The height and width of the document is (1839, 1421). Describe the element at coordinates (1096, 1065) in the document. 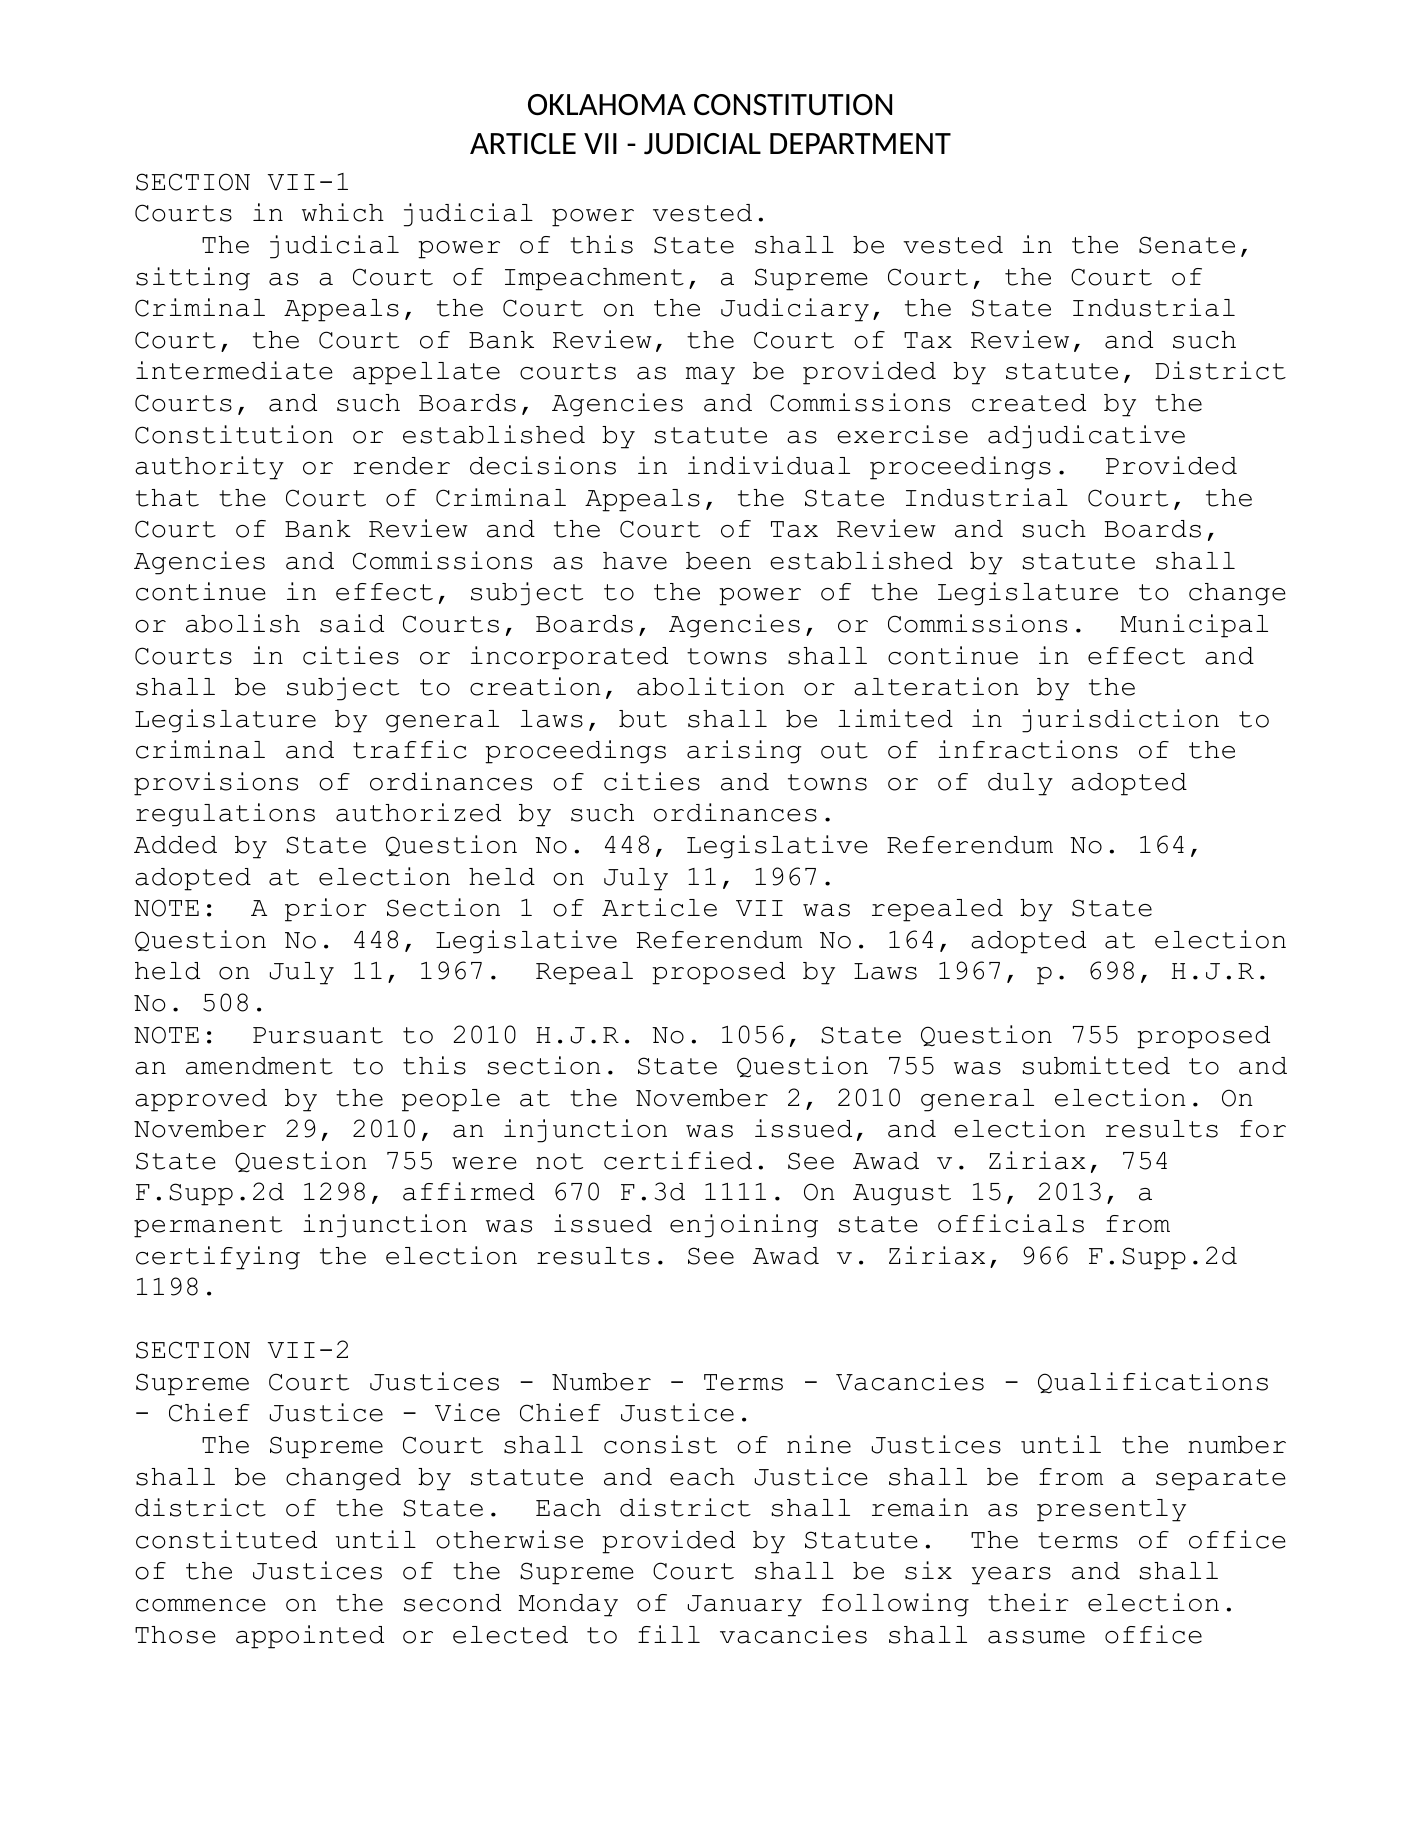

I see `submitted` at that location.
